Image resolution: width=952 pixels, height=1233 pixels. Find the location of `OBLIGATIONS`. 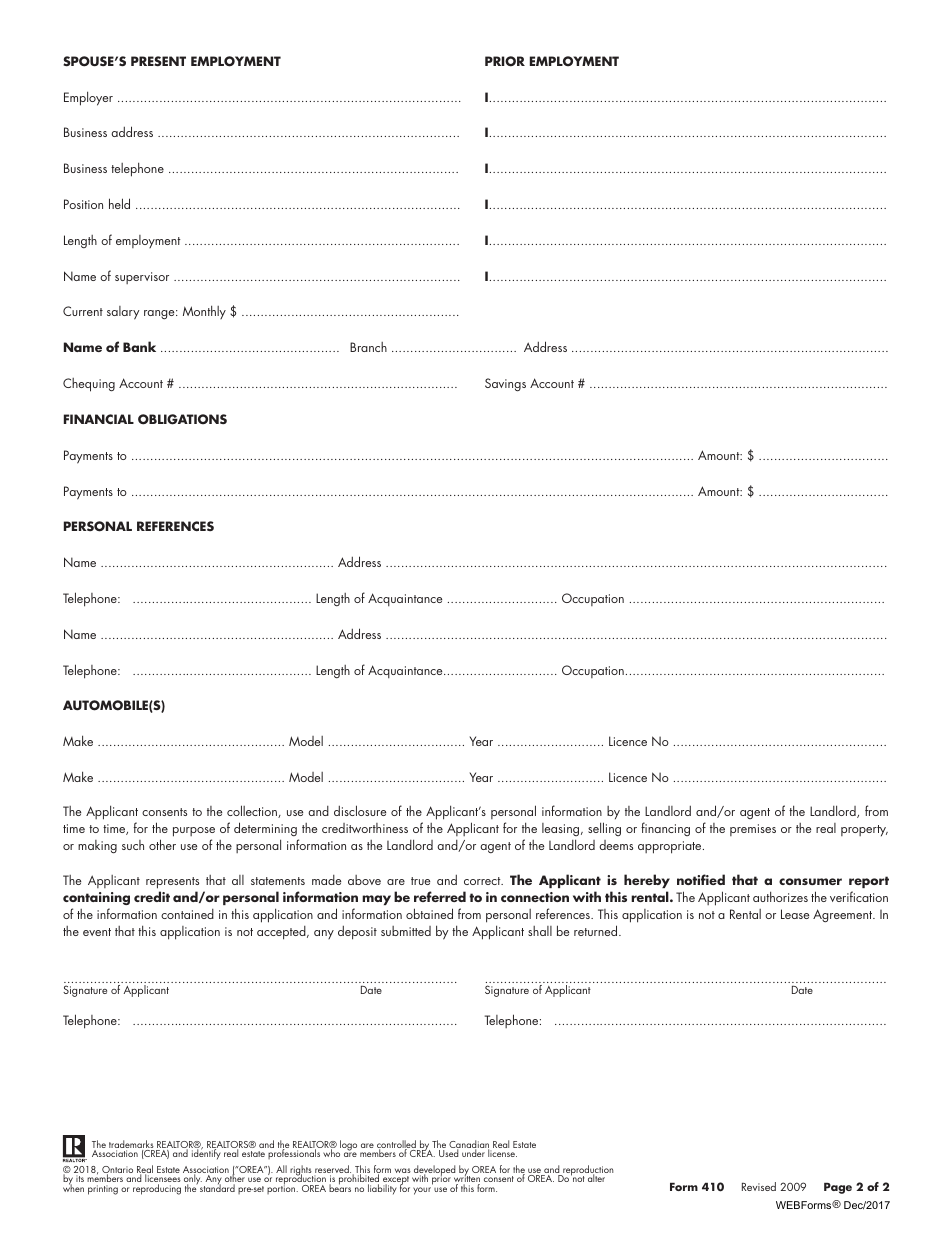

OBLIGATIONS is located at coordinates (182, 419).
